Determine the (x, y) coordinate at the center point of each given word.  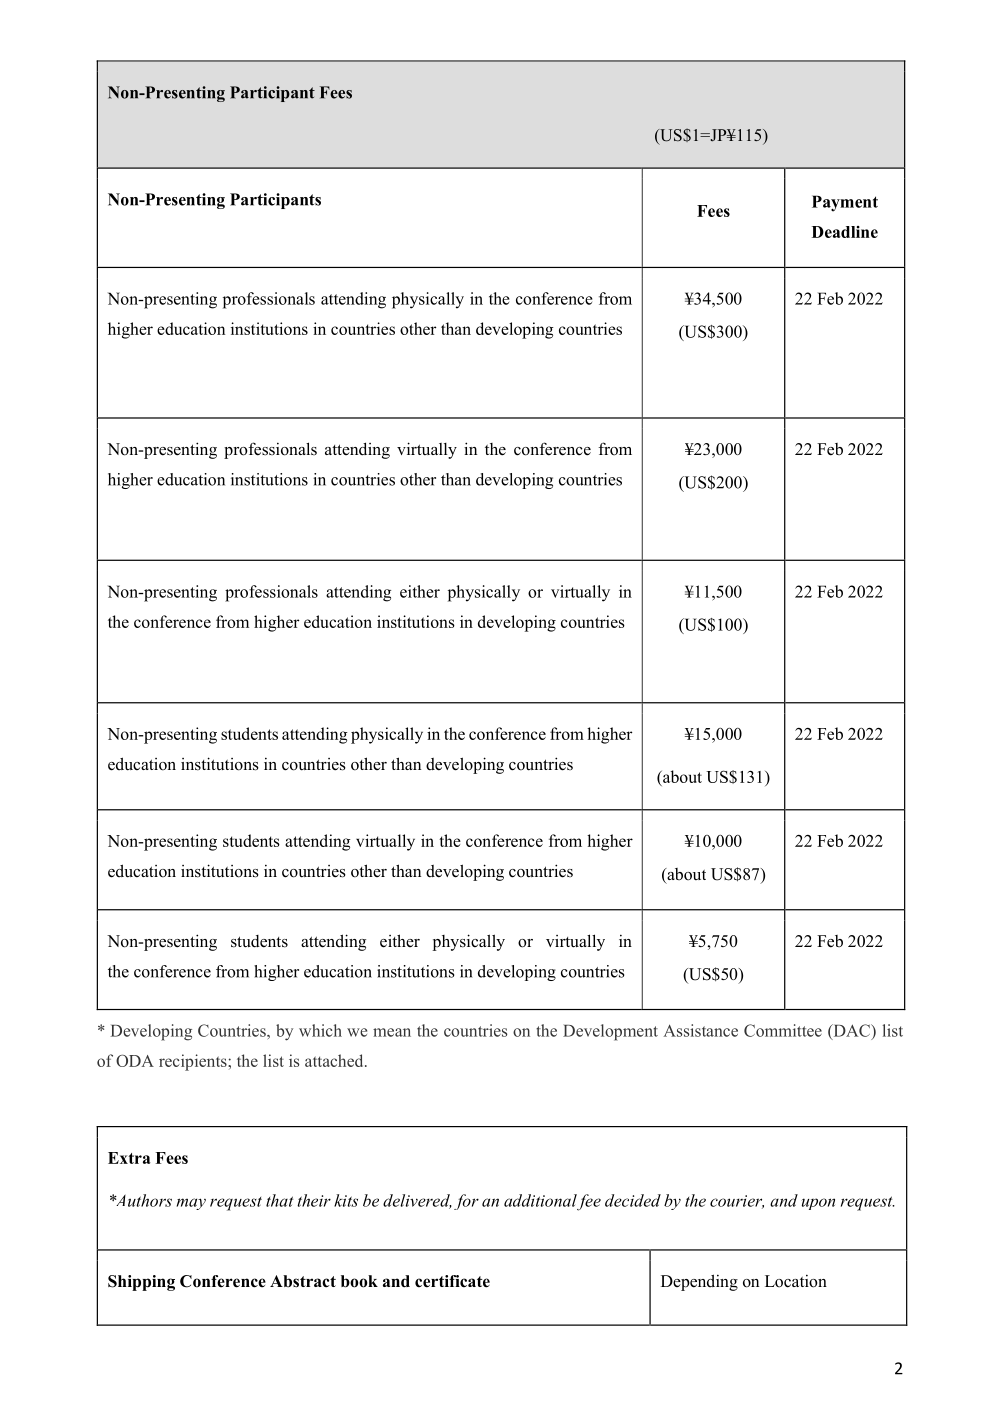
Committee (783, 1030)
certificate (452, 1281)
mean (392, 1032)
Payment (845, 203)
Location (796, 1281)
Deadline (845, 232)
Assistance (700, 1030)
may (191, 1204)
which (320, 1030)
